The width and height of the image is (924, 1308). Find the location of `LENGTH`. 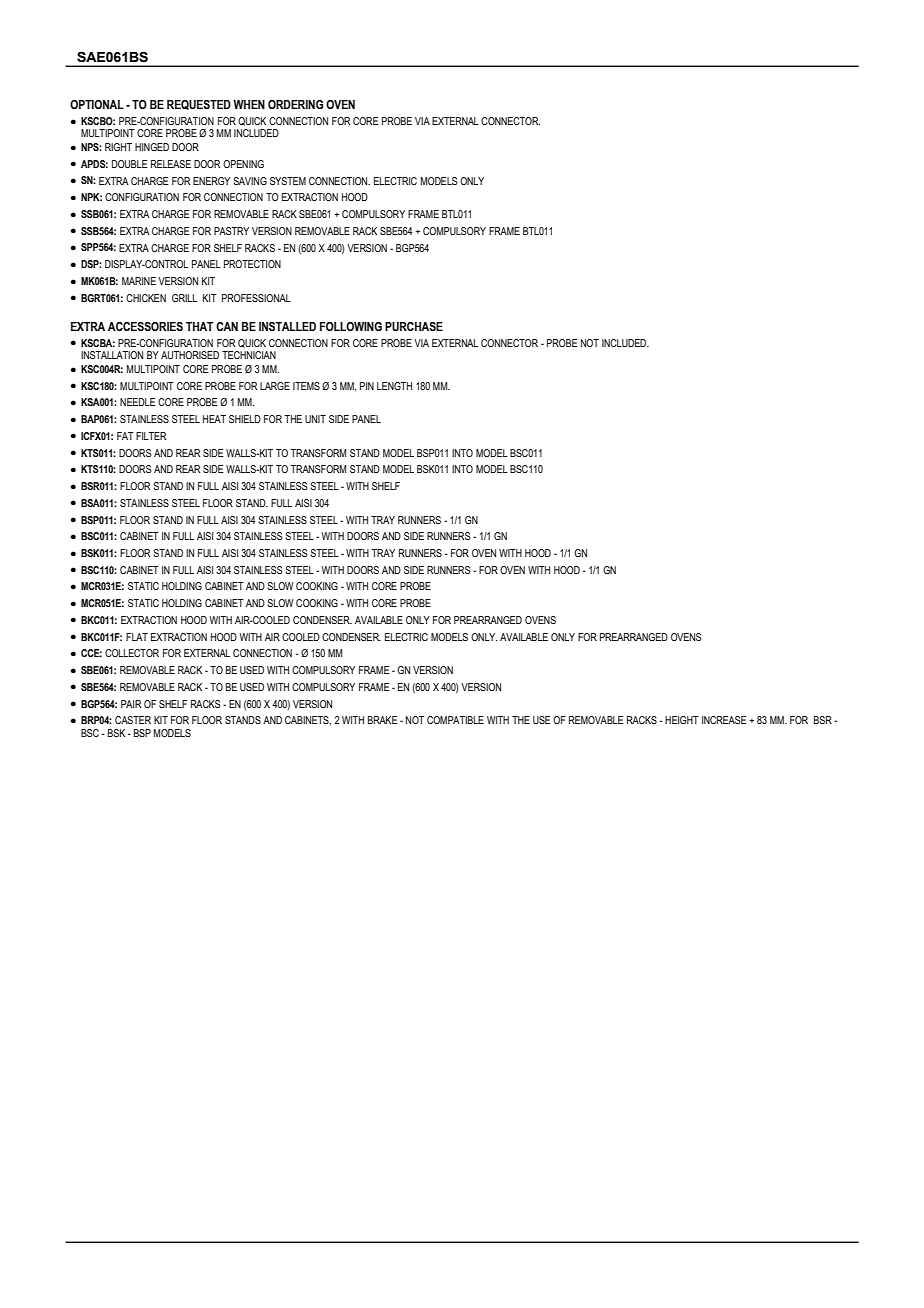

LENGTH is located at coordinates (394, 386).
